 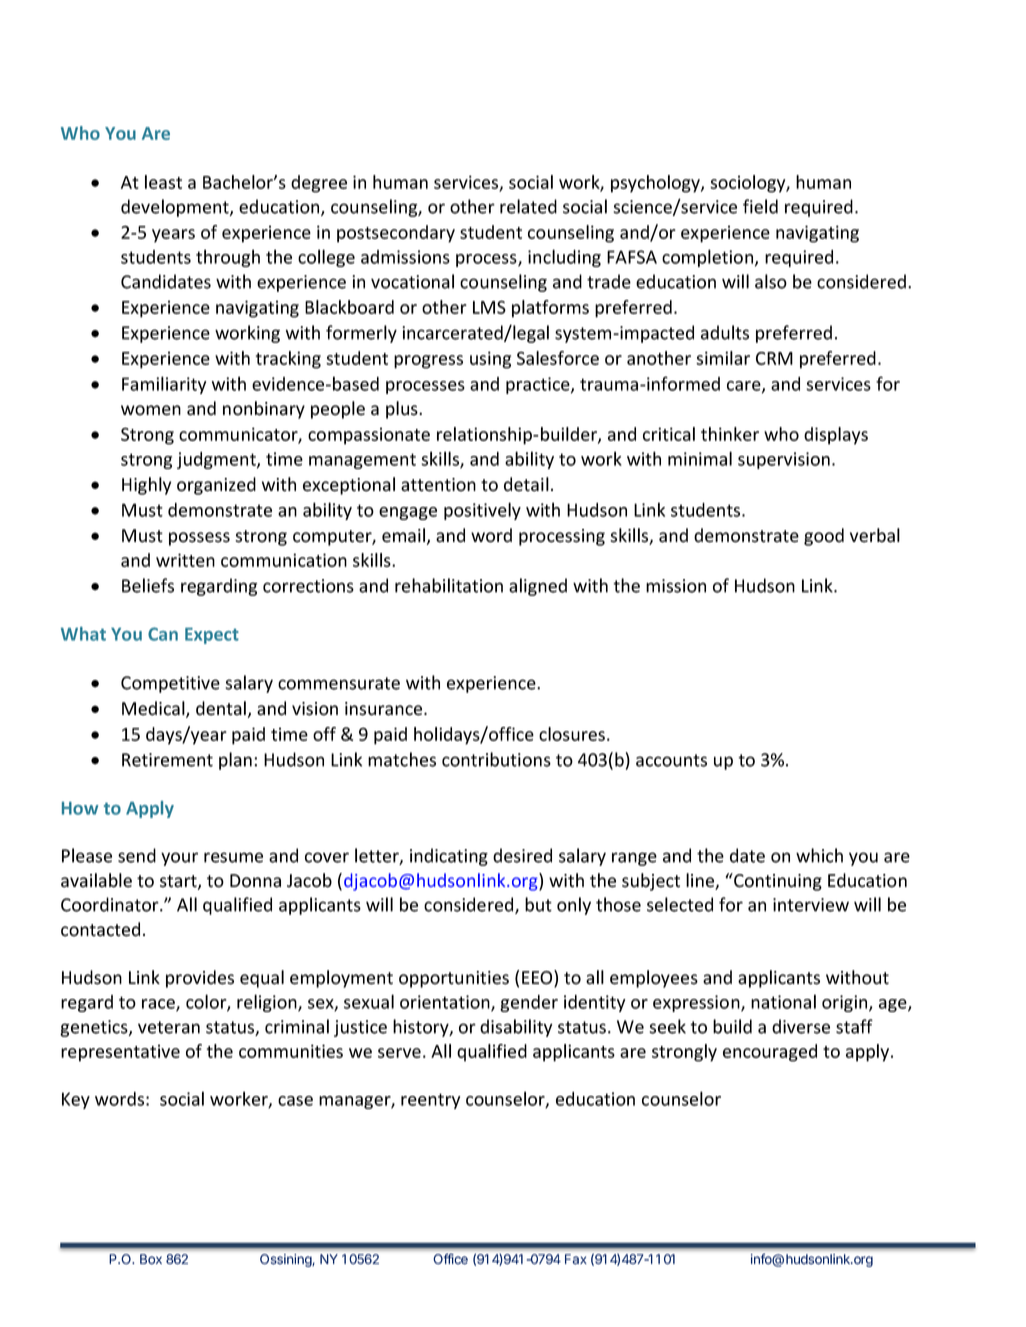 I want to click on Fax, so click(x=576, y=1259).
